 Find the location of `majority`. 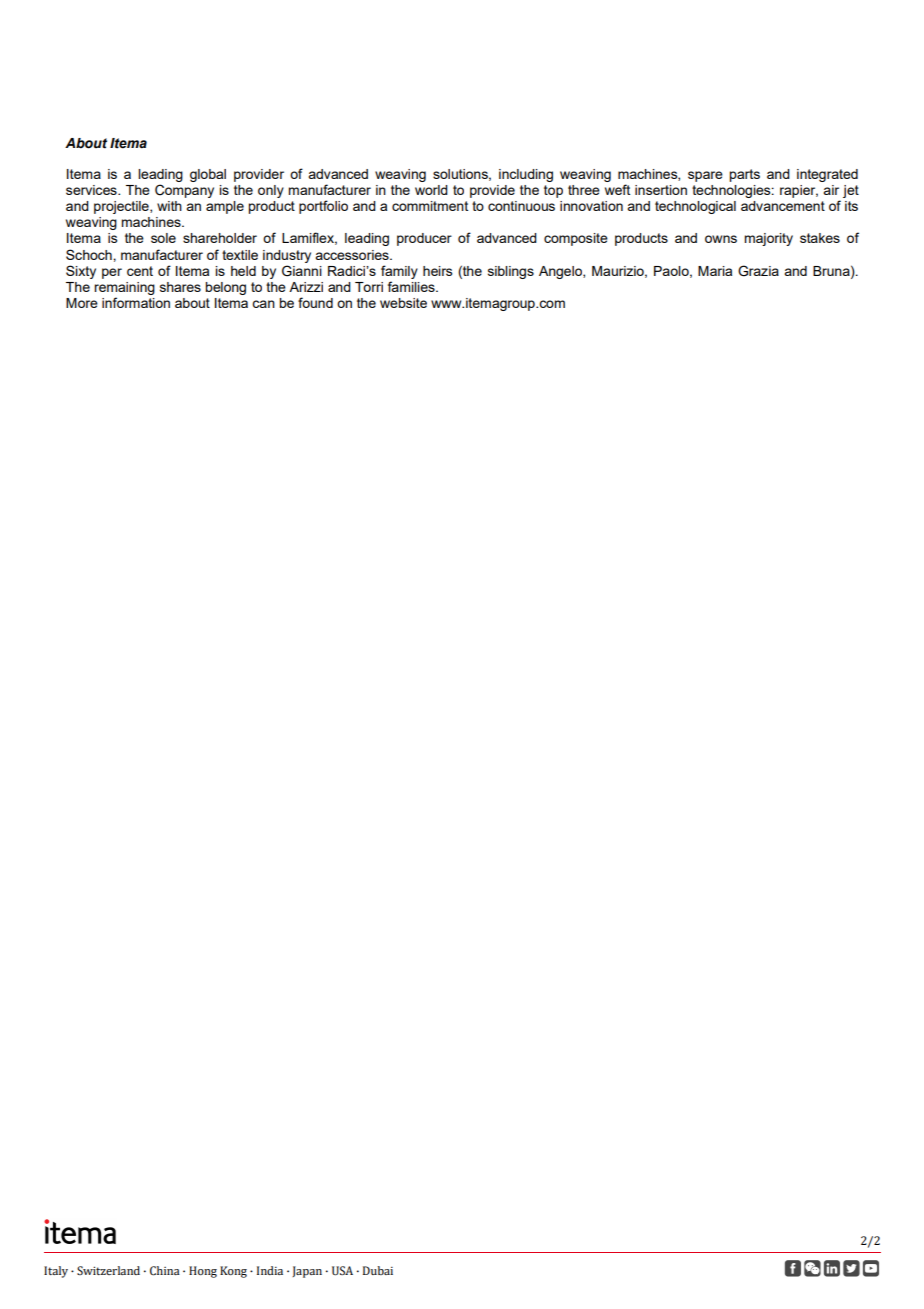

majority is located at coordinates (768, 239).
